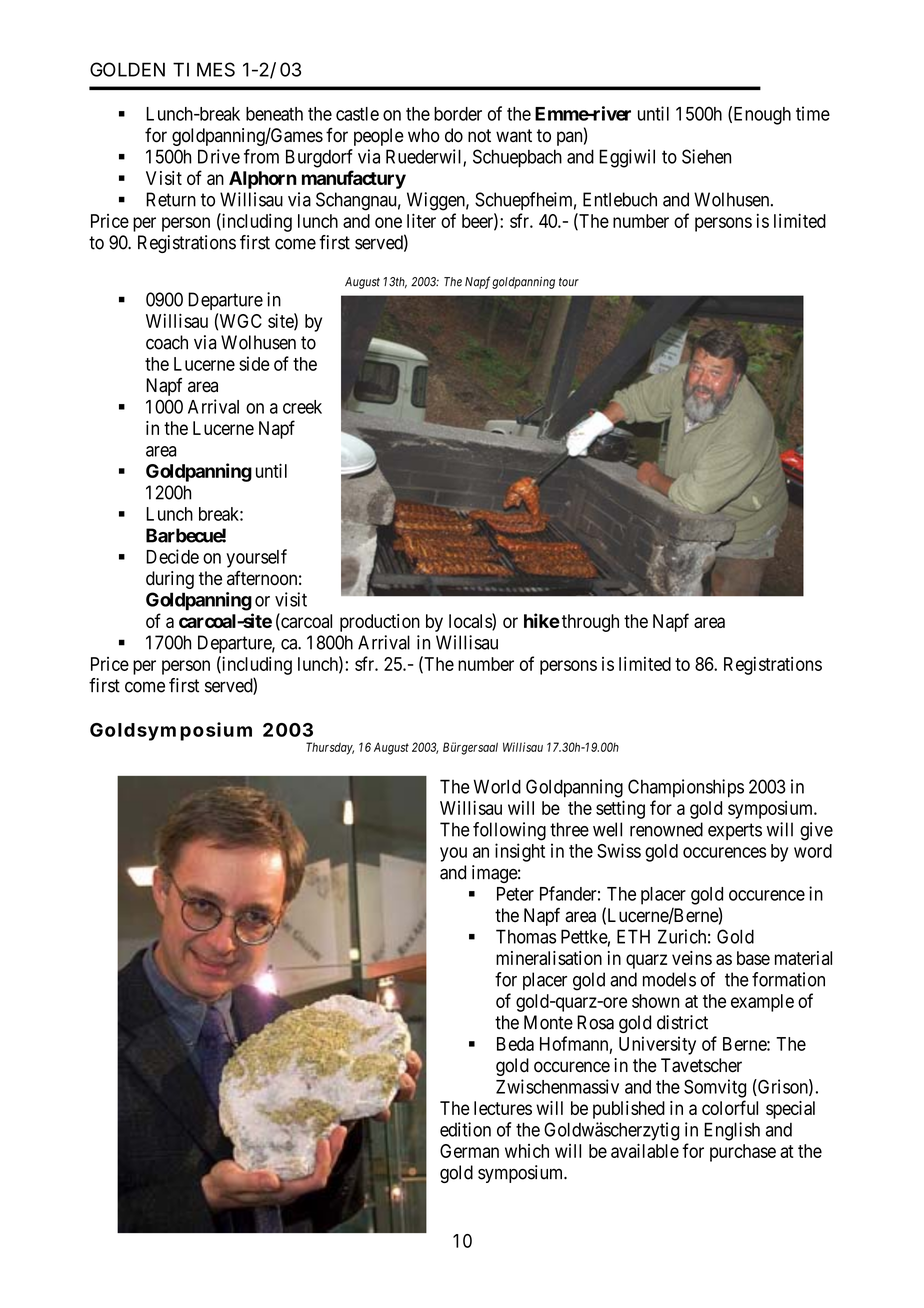 This image has height=1308, width=924. What do you see at coordinates (261, 156) in the image?
I see `from` at bounding box center [261, 156].
